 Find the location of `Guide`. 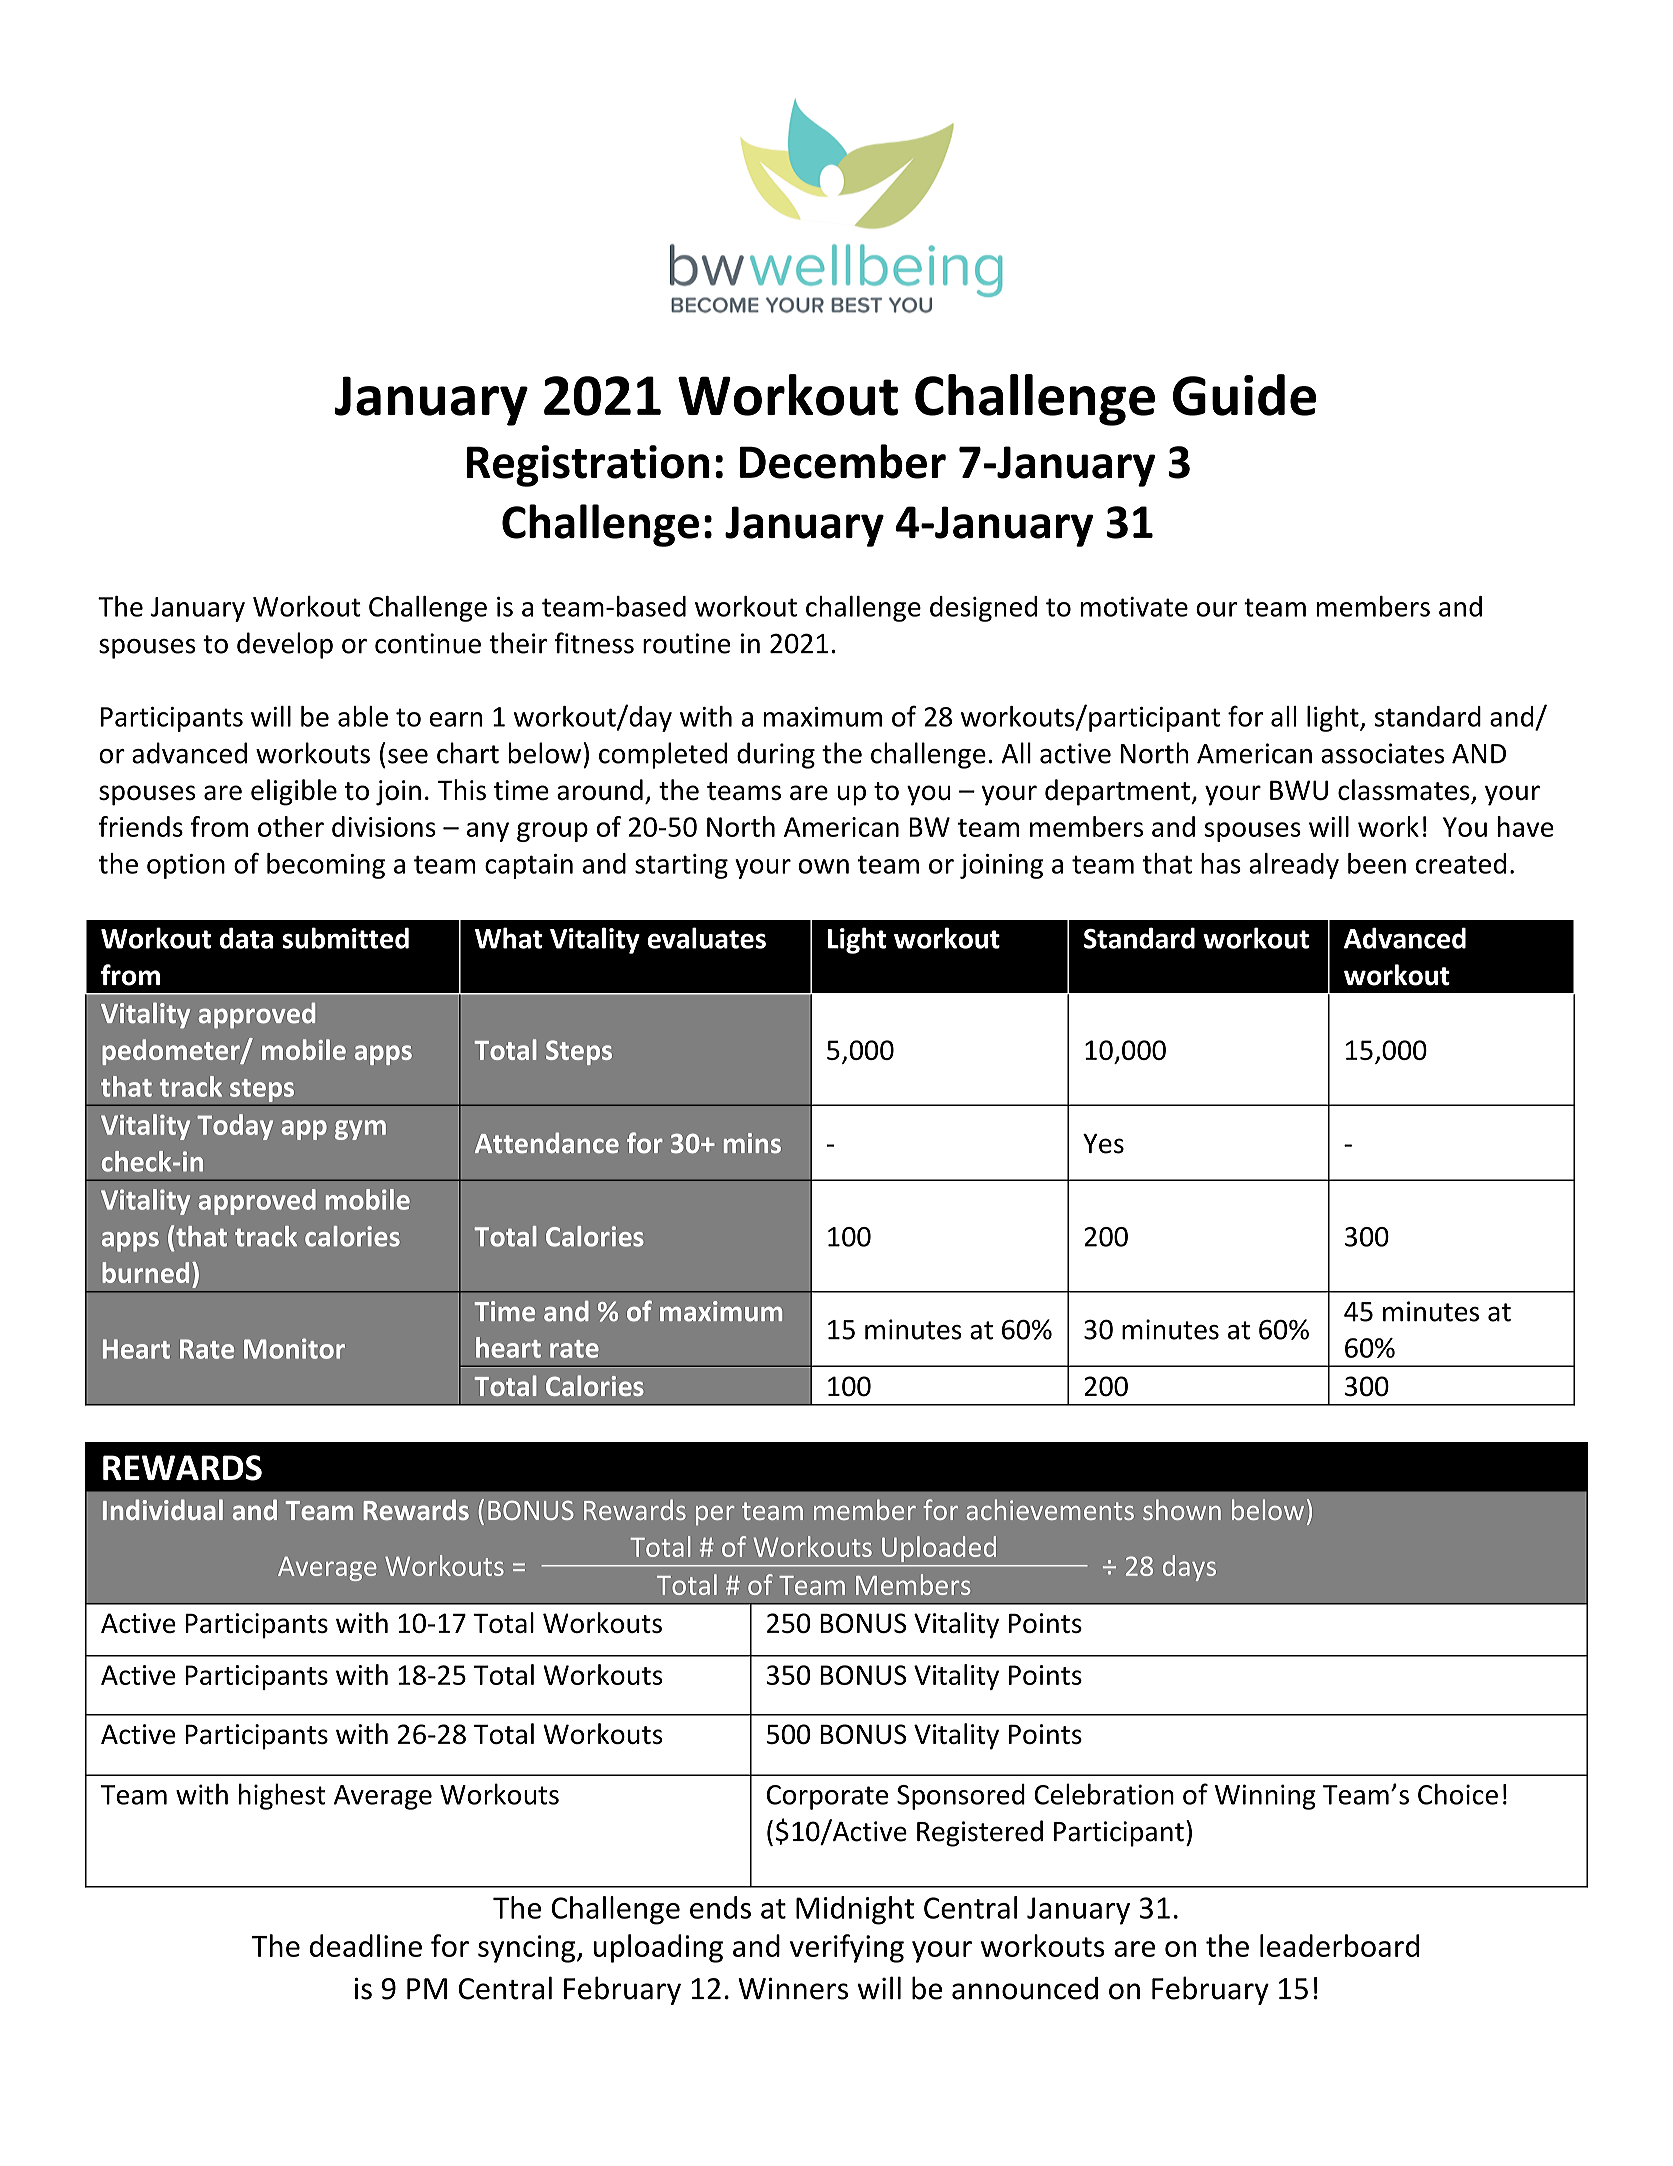

Guide is located at coordinates (1244, 395).
